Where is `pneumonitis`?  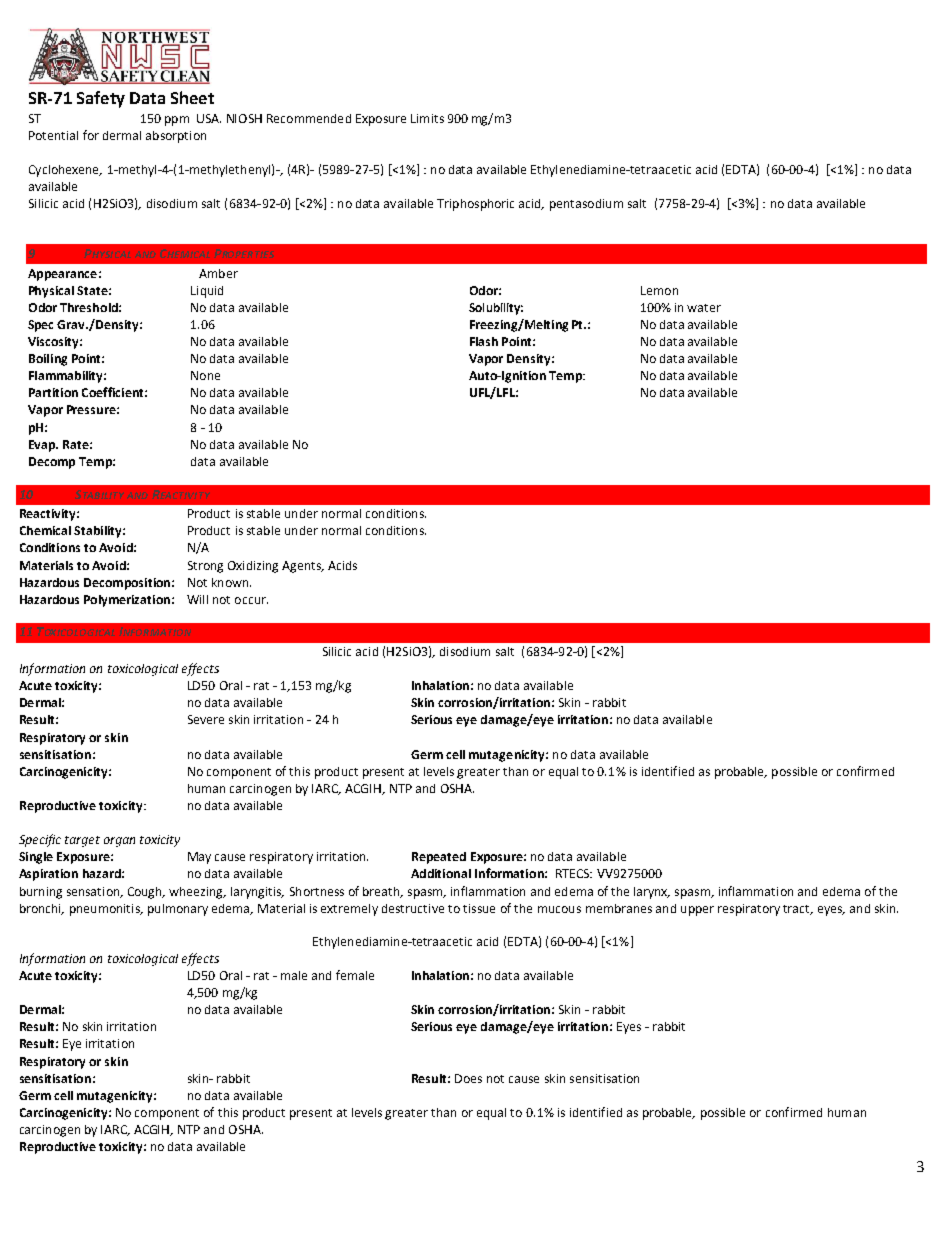 pneumonitis is located at coordinates (106, 910).
